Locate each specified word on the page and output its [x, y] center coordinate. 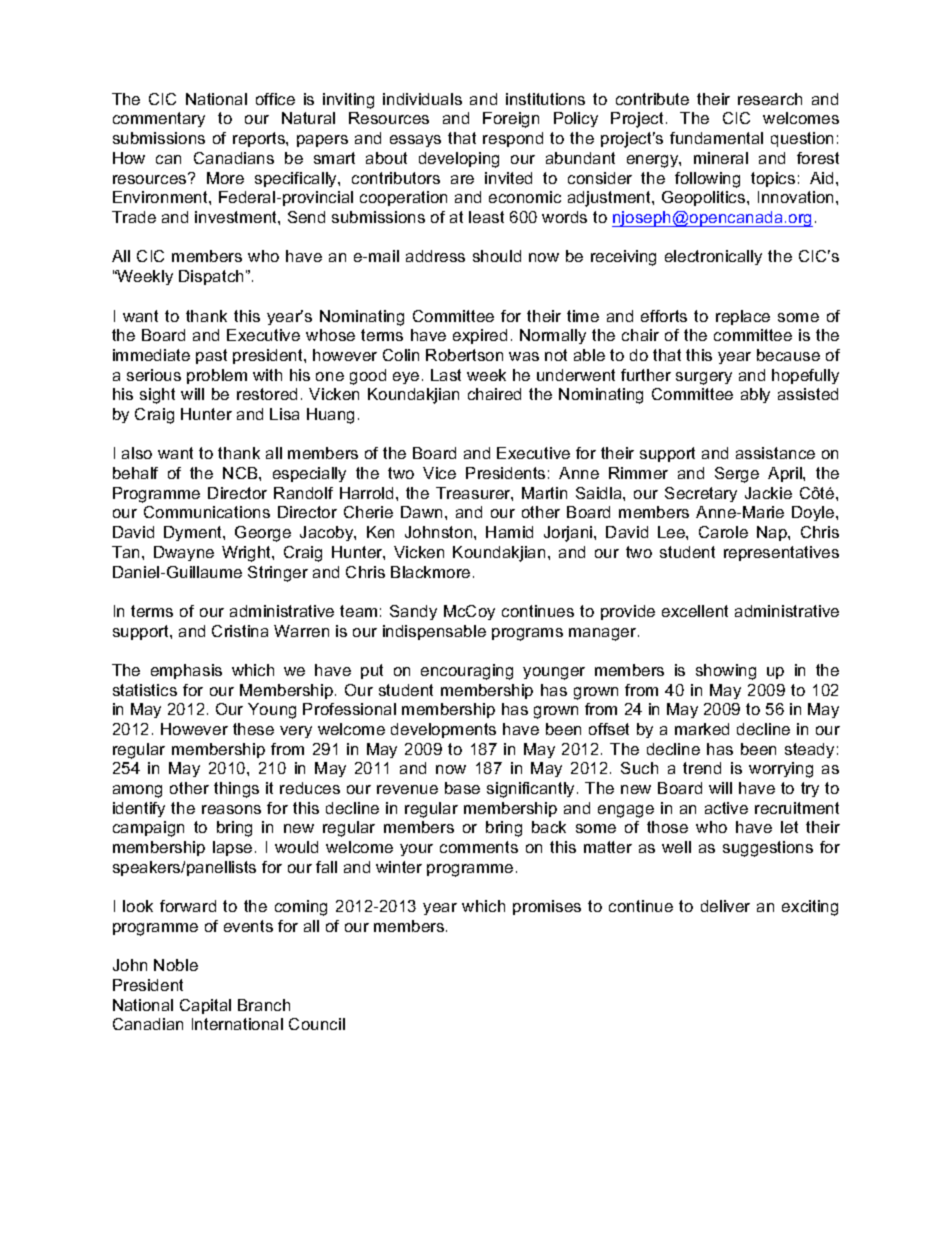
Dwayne [184, 553]
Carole [723, 532]
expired [480, 336]
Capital [205, 1006]
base [462, 788]
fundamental [716, 138]
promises [547, 907]
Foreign [511, 120]
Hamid [509, 532]
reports [260, 139]
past [211, 356]
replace [743, 317]
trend [702, 768]
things [236, 790]
